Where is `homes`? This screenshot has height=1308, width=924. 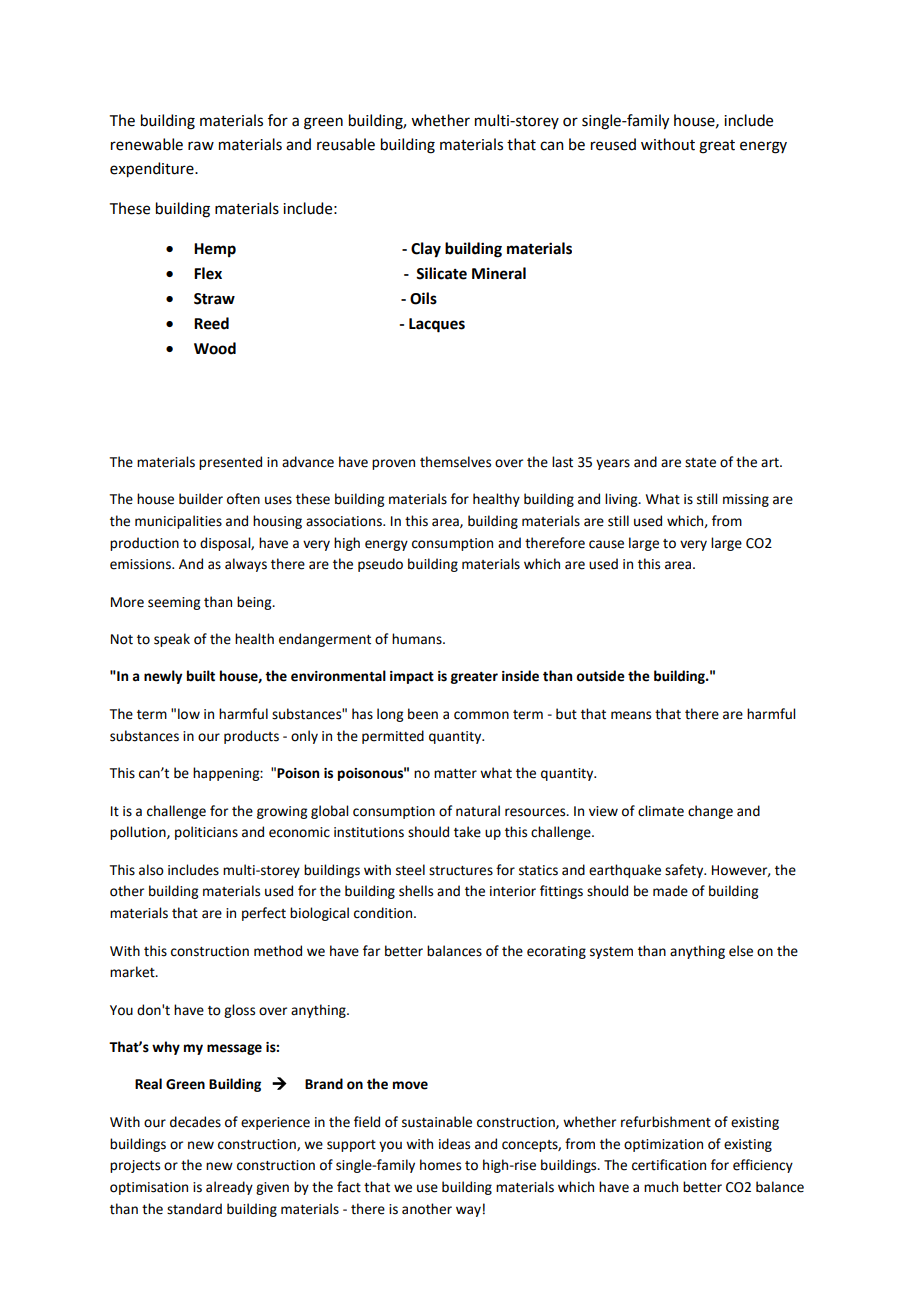
homes is located at coordinates (440, 1165).
